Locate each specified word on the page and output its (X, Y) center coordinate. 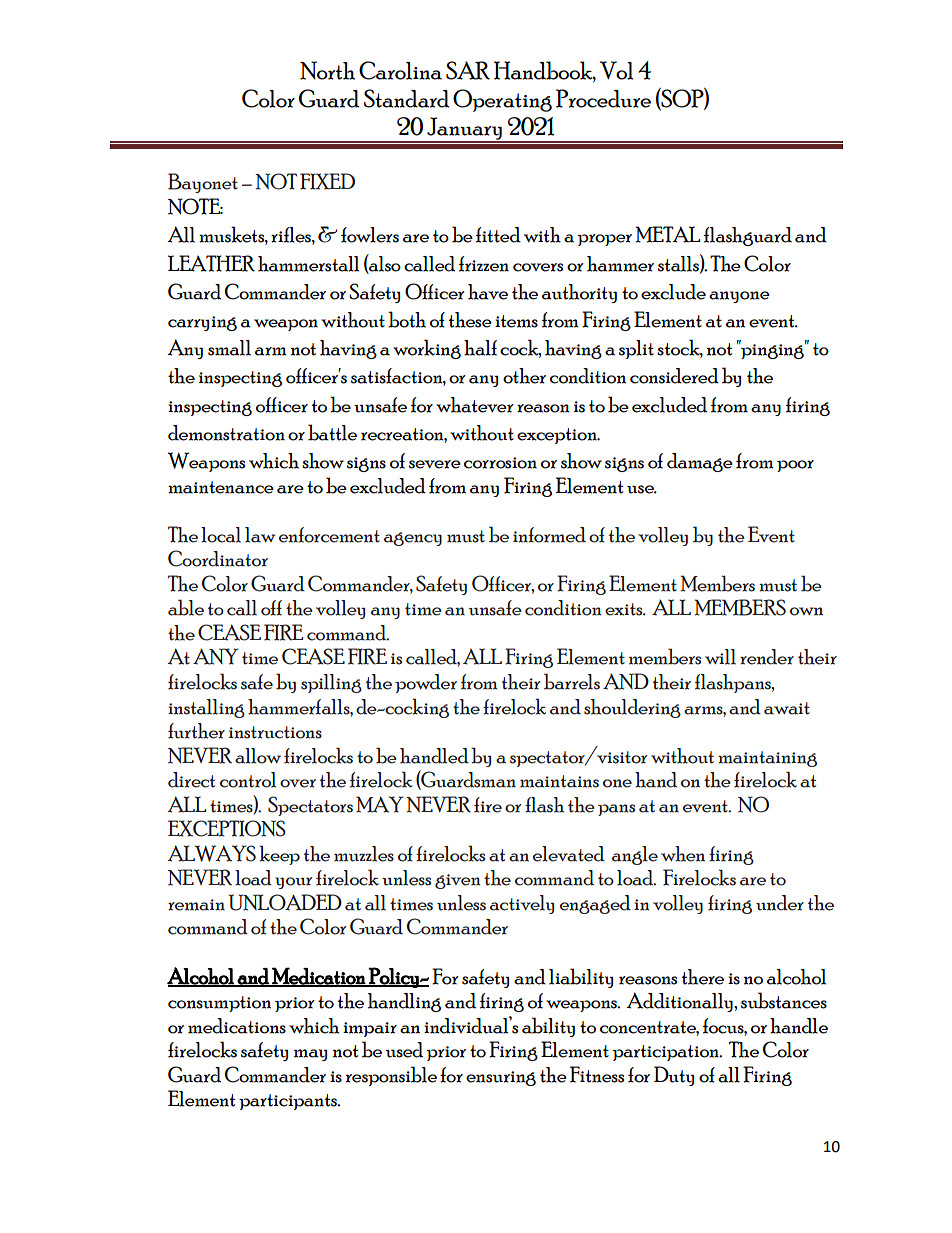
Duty (674, 1076)
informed (549, 535)
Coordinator (218, 558)
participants (289, 1102)
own (806, 611)
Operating (502, 100)
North (327, 70)
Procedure (603, 98)
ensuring (501, 1078)
